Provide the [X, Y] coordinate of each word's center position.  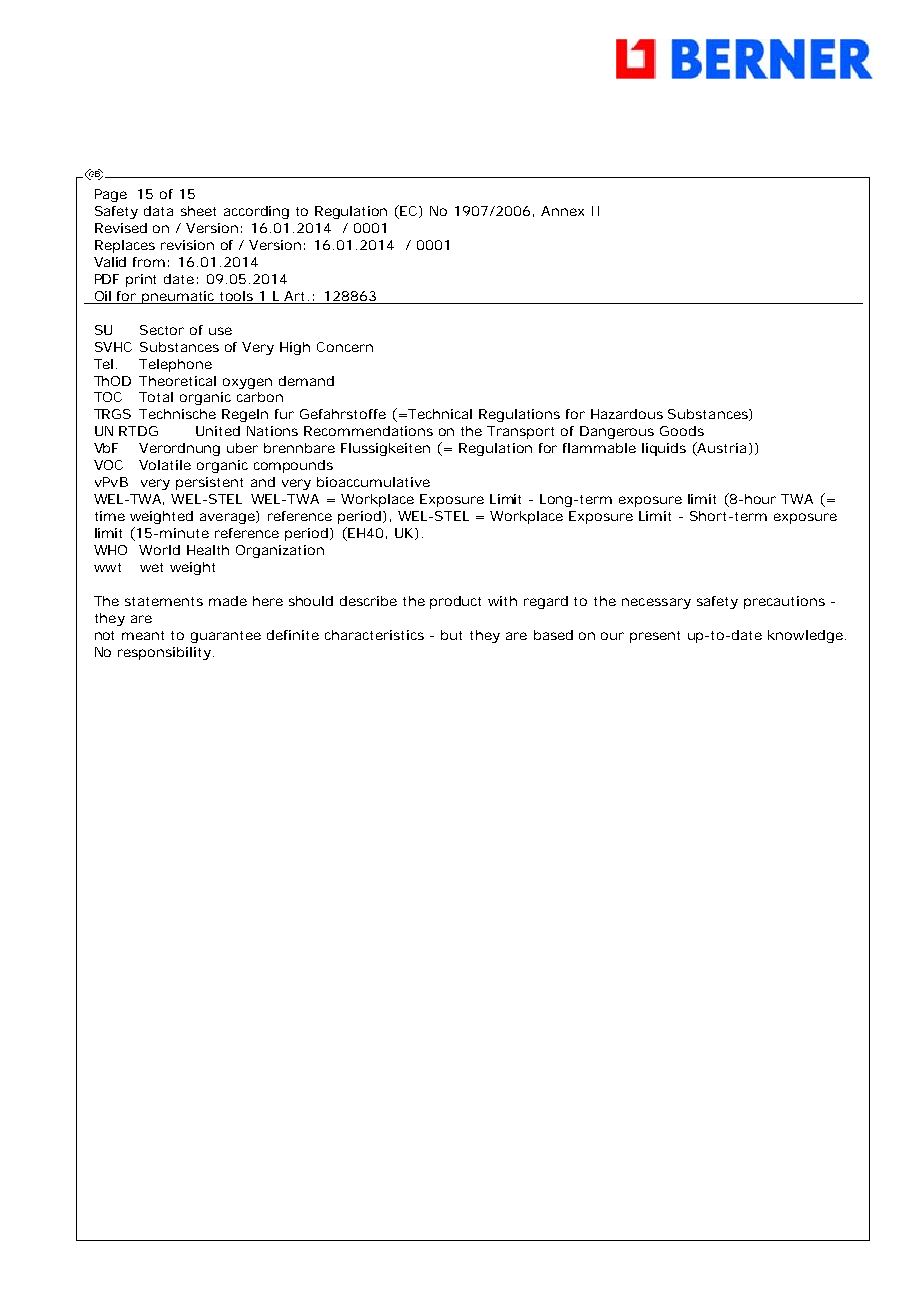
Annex [562, 211]
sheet [198, 211]
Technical [439, 414]
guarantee [226, 637]
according [256, 212]
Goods [682, 431]
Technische [177, 414]
